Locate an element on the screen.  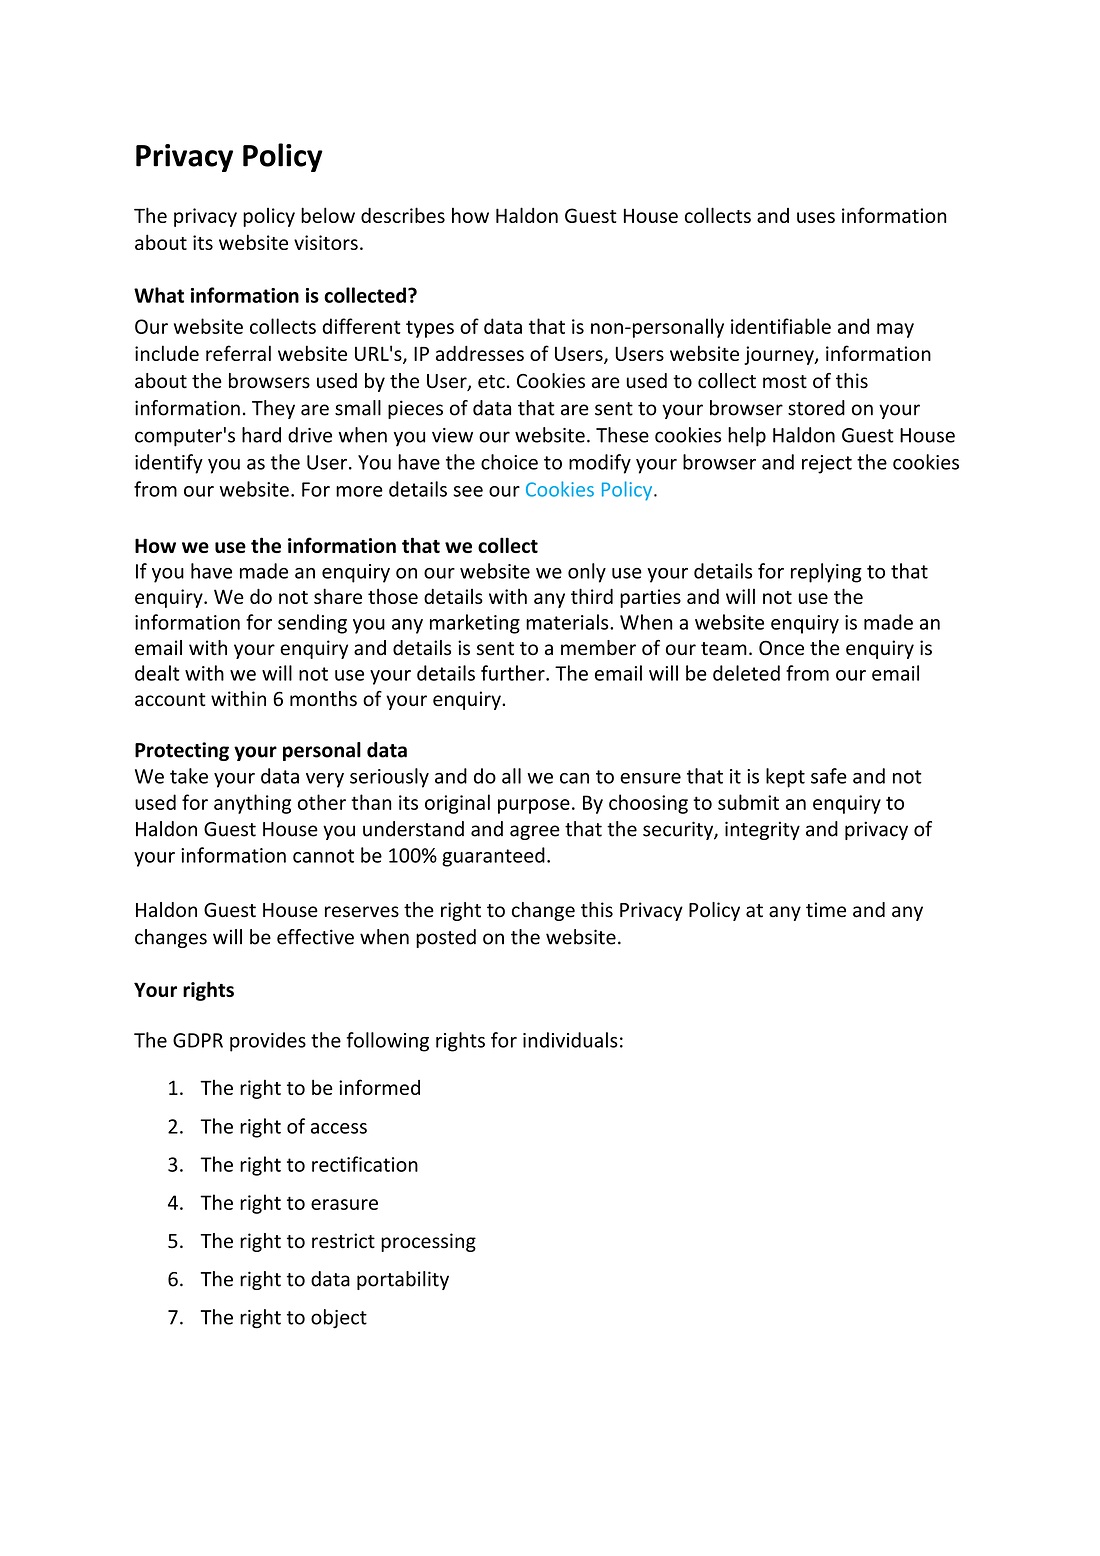
reject is located at coordinates (827, 464).
